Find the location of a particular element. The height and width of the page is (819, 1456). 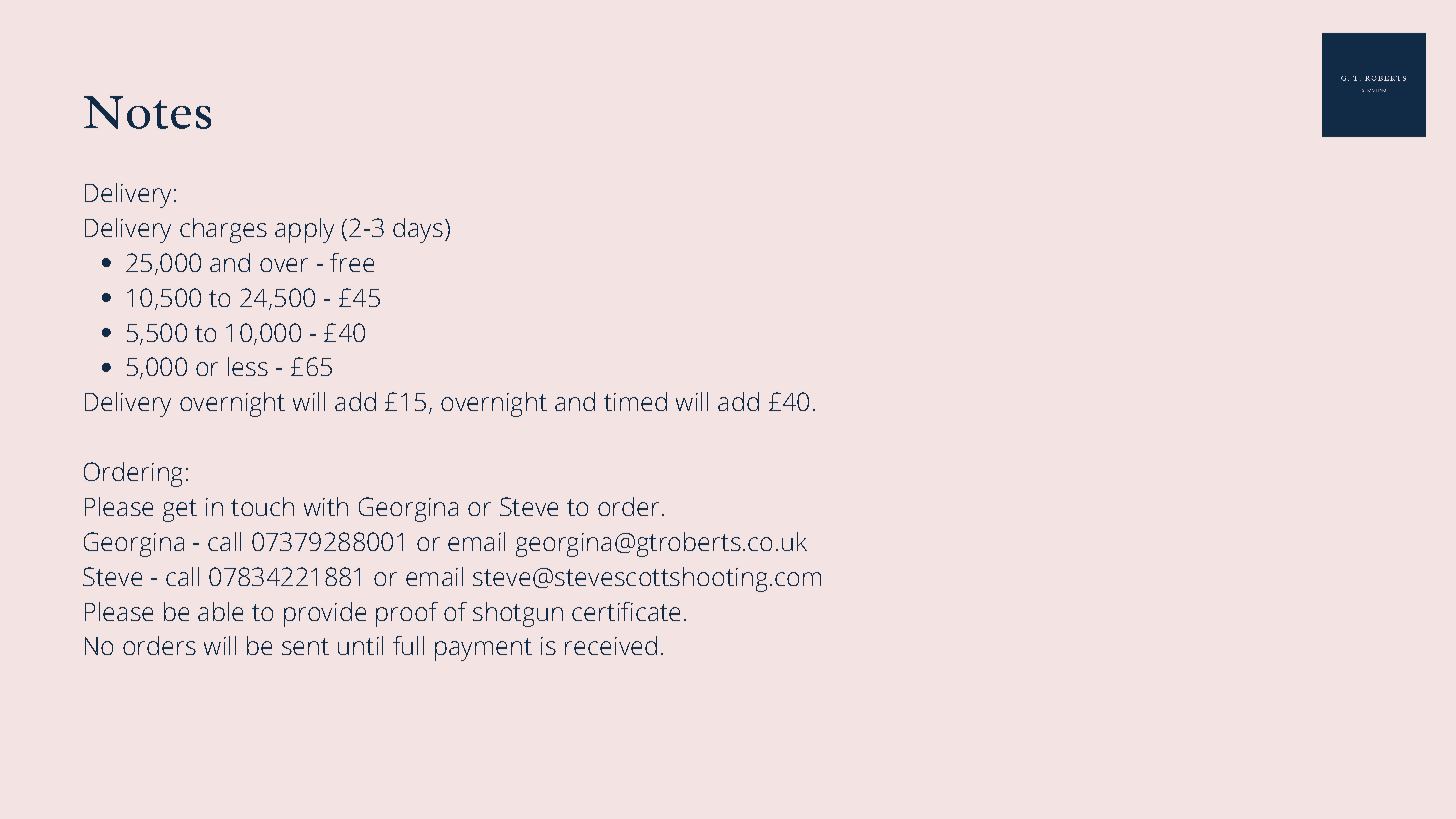

free is located at coordinates (352, 262).
